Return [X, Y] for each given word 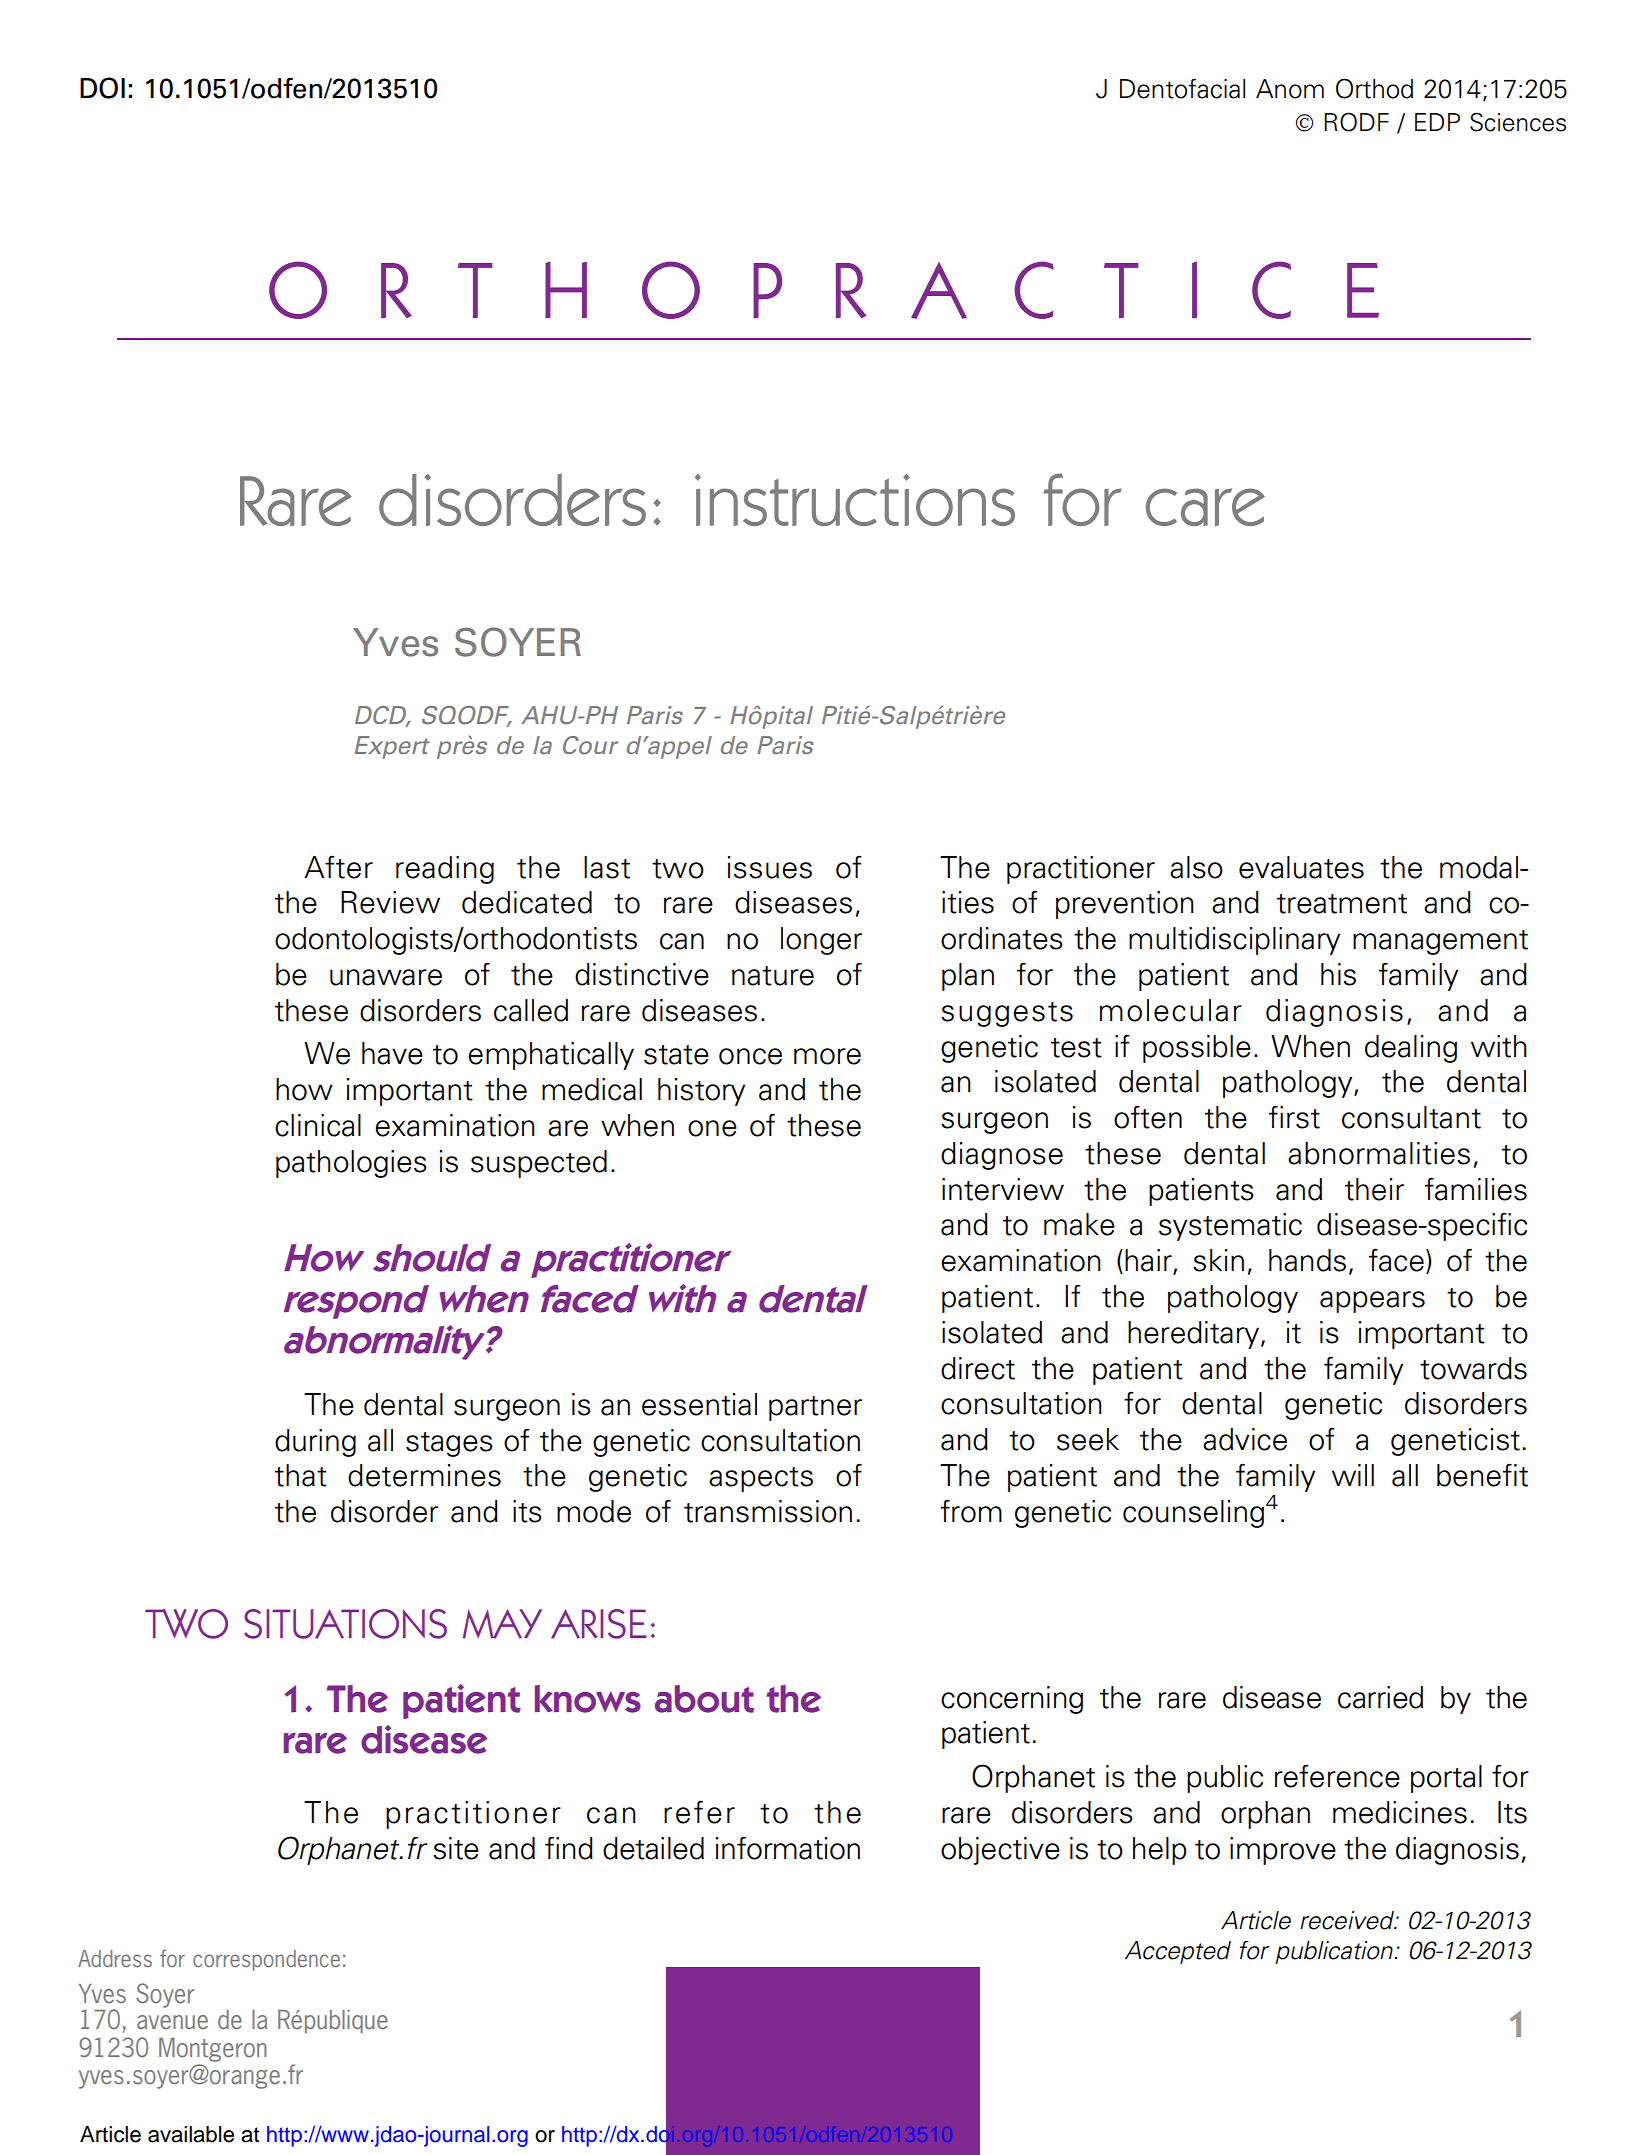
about [704, 1699]
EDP [1437, 122]
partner [815, 1408]
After [338, 867]
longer [821, 941]
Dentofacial [1182, 89]
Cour [590, 745]
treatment [1342, 904]
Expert [392, 747]
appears [1372, 1302]
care [1205, 507]
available [191, 2134]
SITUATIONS [345, 1624]
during [315, 1443]
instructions [855, 500]
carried [1380, 1697]
